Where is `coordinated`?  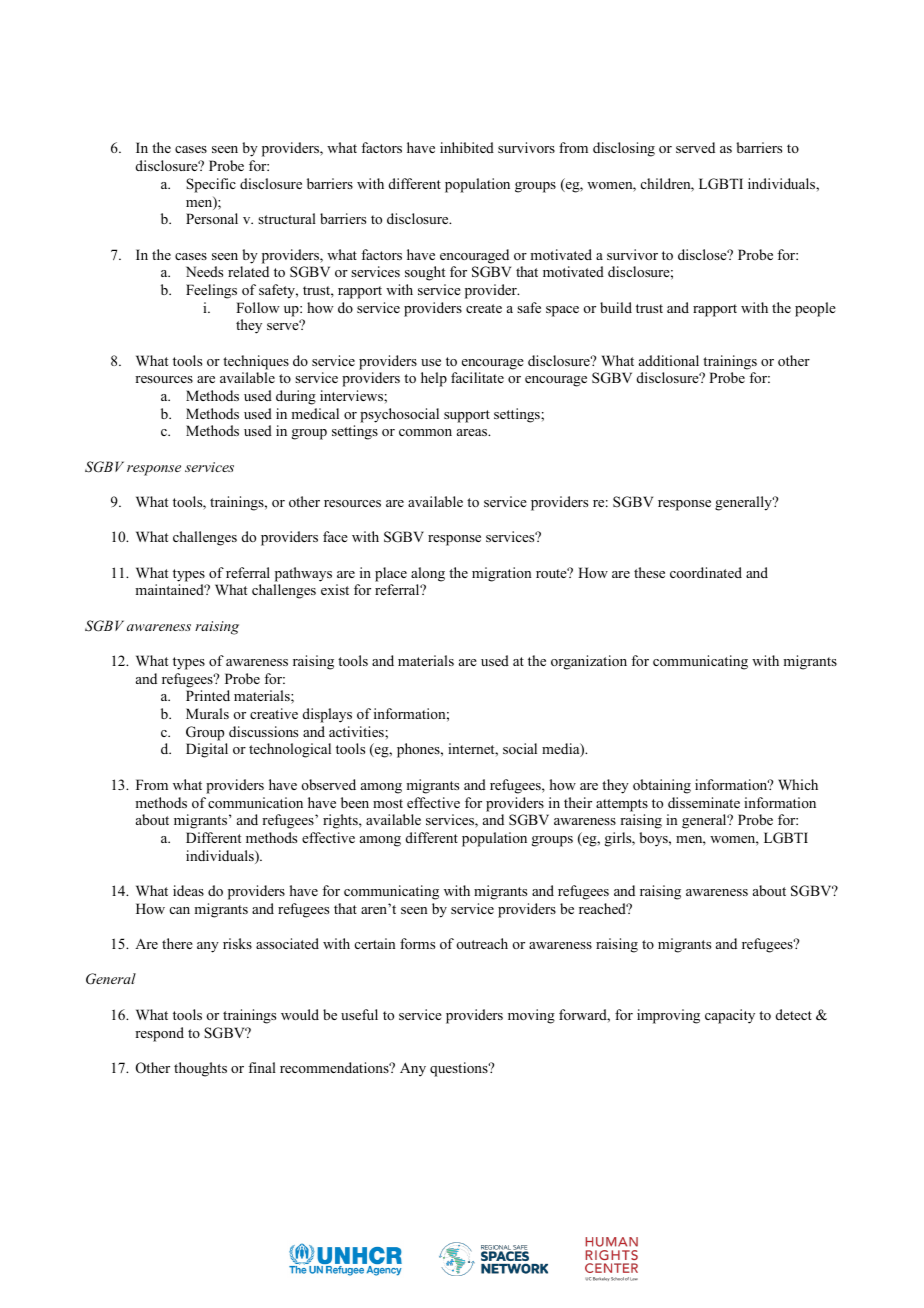 coordinated is located at coordinates (706, 572).
